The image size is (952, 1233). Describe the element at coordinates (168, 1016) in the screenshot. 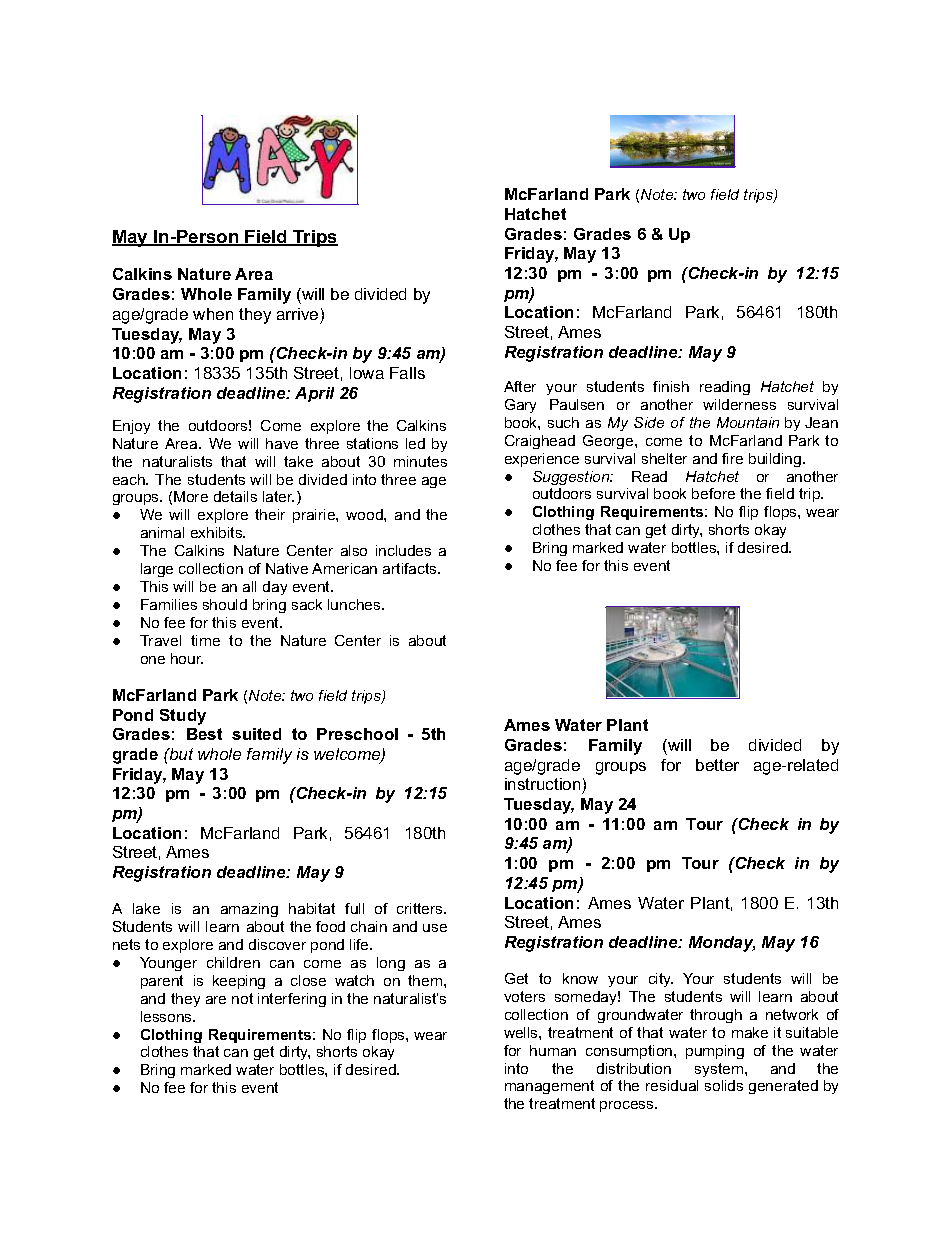

I see `lessons` at that location.
